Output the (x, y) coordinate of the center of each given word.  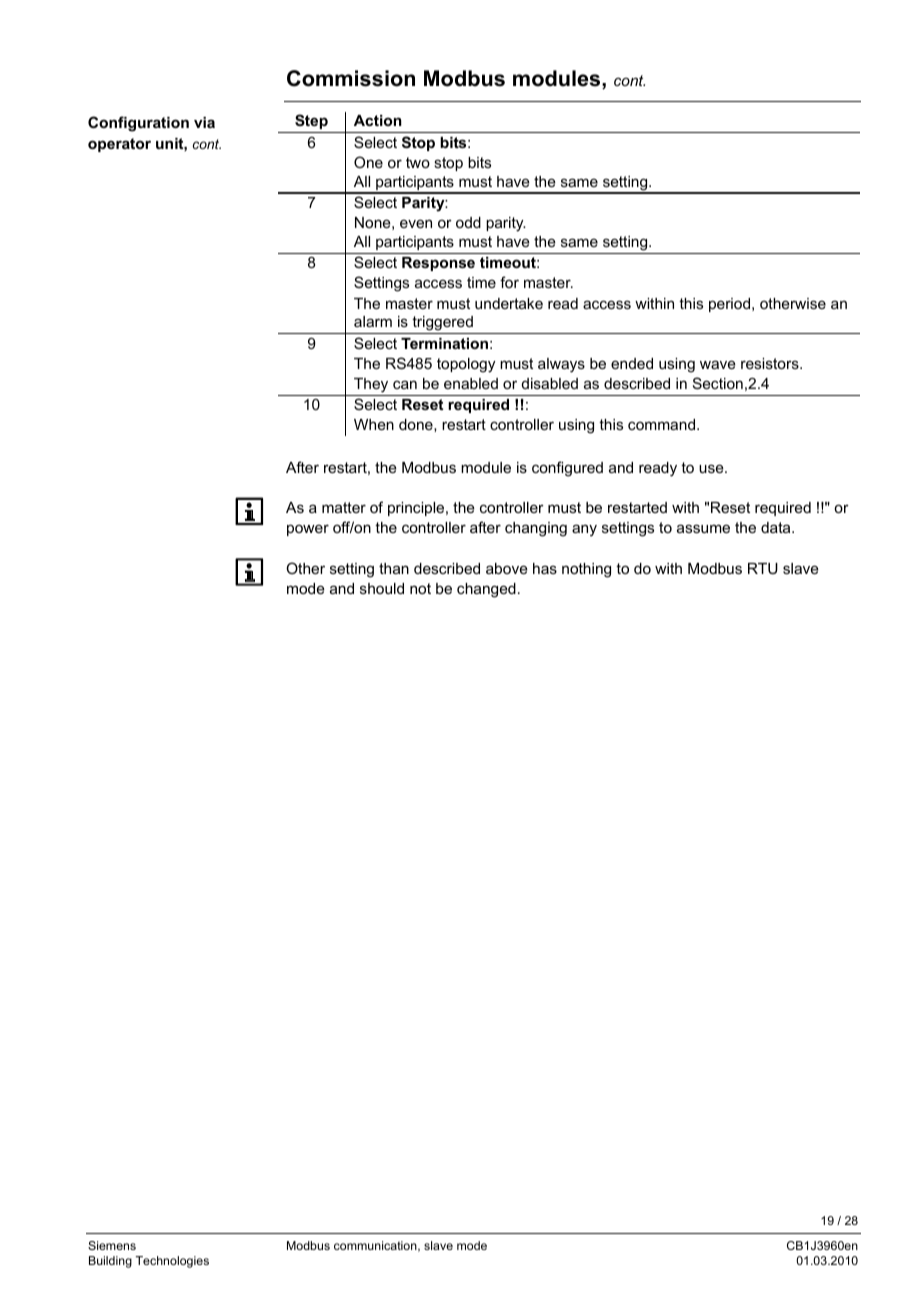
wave (718, 364)
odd (468, 222)
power (308, 530)
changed (486, 590)
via (204, 122)
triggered (442, 323)
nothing (586, 570)
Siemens (112, 1245)
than (394, 568)
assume (703, 528)
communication (376, 1246)
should (382, 588)
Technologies (172, 1262)
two (418, 162)
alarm (373, 321)
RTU (763, 568)
